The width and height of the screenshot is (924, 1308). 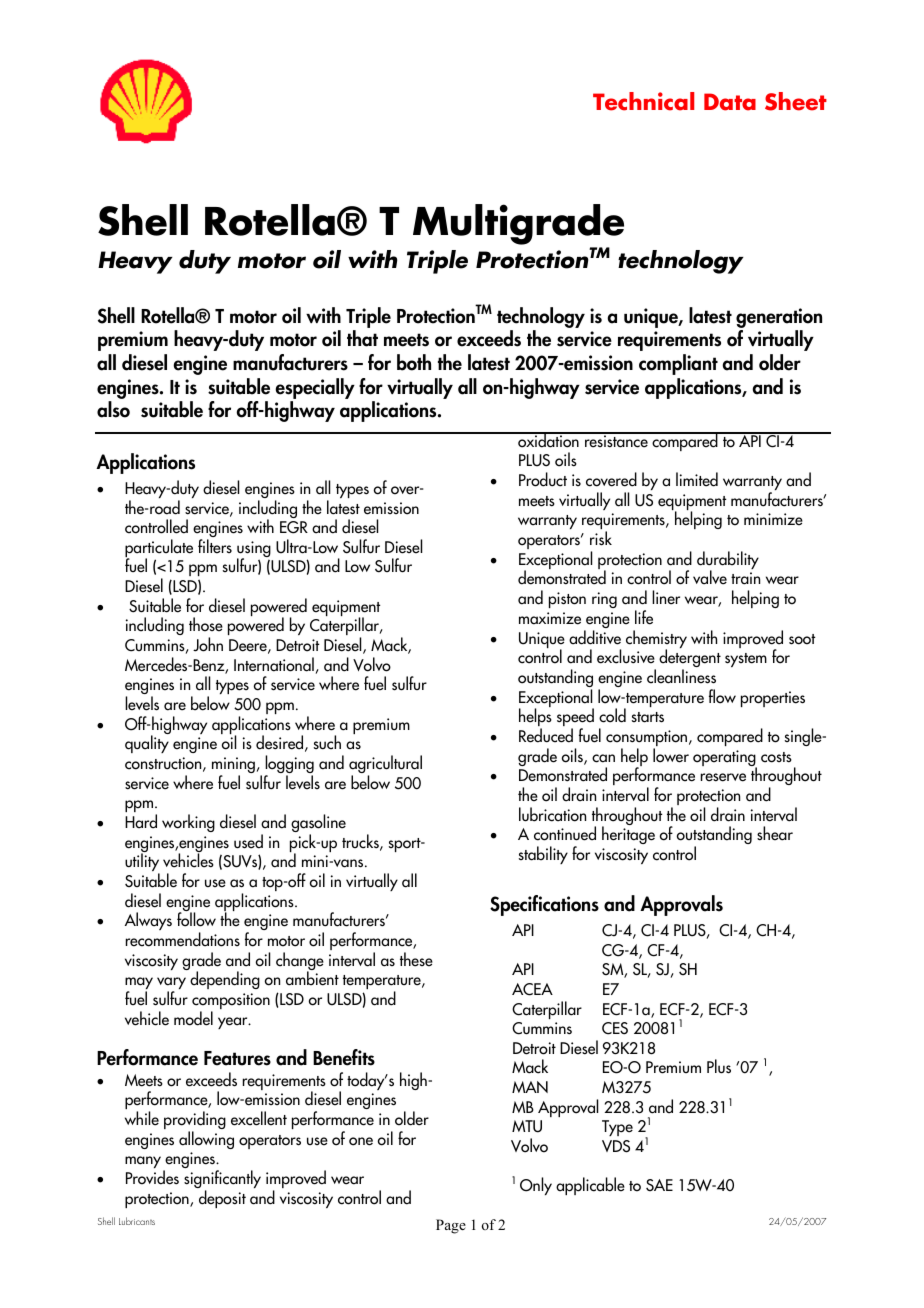 What do you see at coordinates (222, 1199) in the screenshot?
I see `deposit` at bounding box center [222, 1199].
